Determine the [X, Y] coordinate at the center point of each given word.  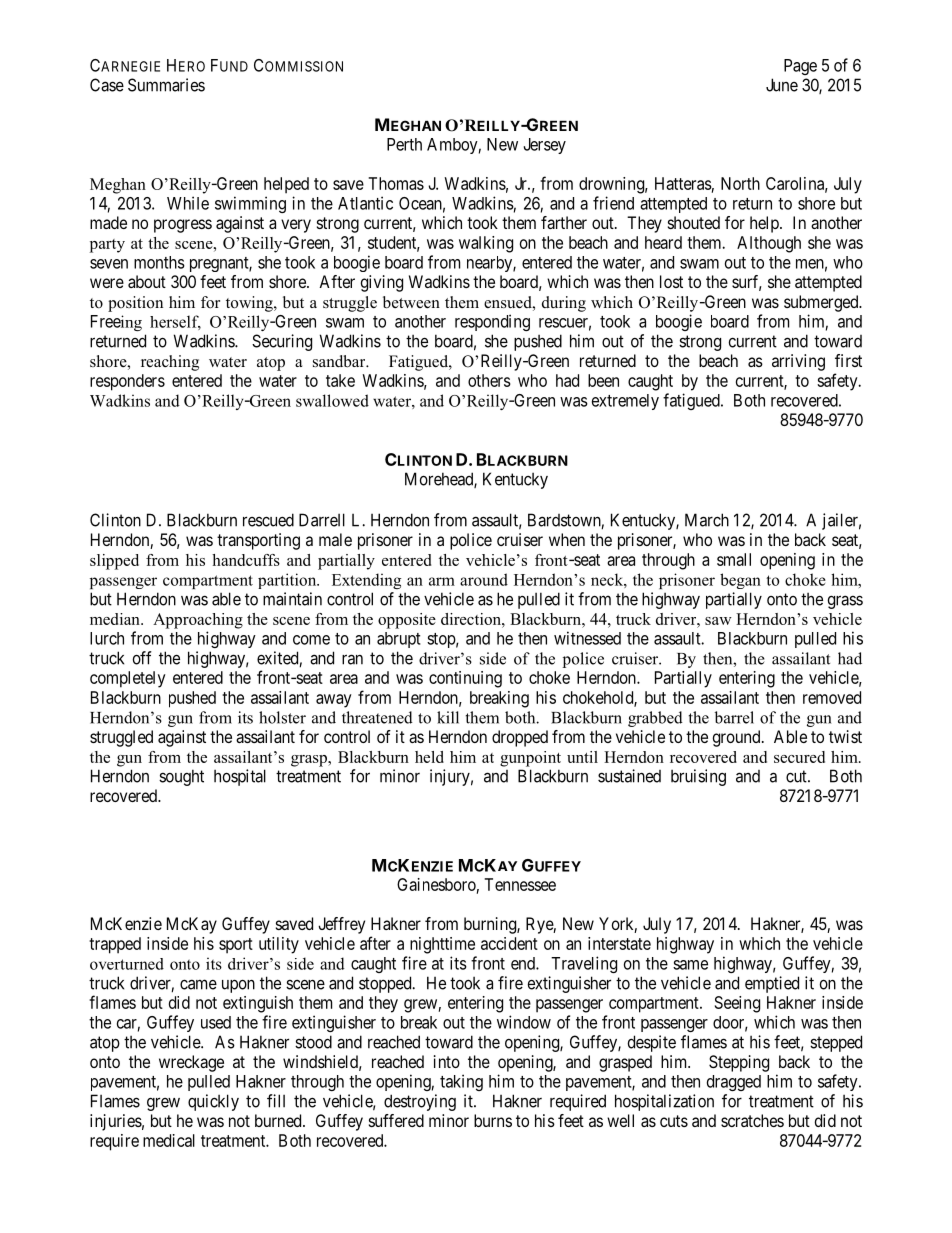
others [489, 380]
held [429, 757]
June [782, 85]
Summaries [166, 85]
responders [127, 382]
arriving [798, 362]
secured [799, 757]
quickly [213, 1102]
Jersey [545, 146]
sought [181, 777]
